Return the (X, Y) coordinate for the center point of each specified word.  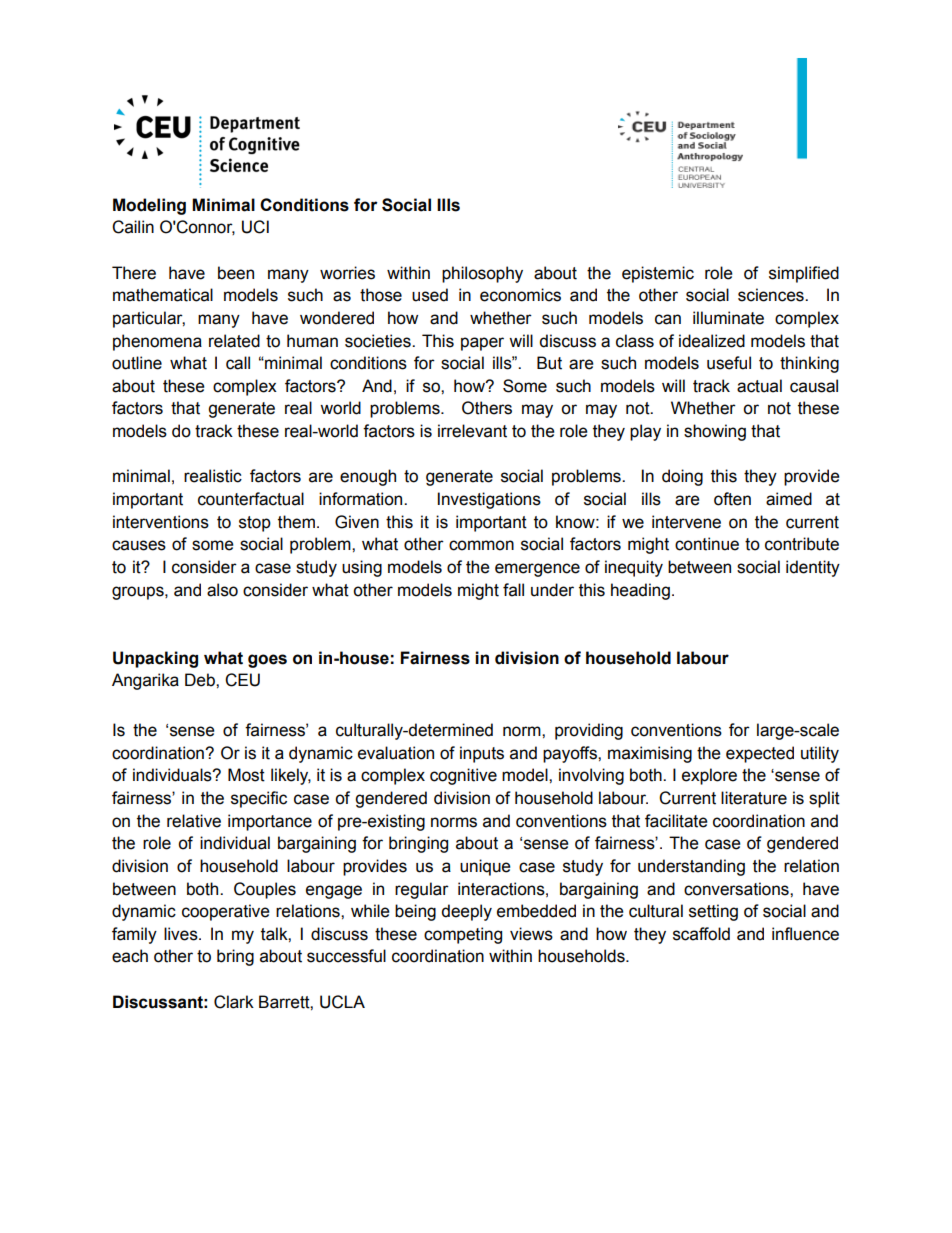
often (732, 499)
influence (805, 934)
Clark (234, 1002)
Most (246, 775)
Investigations (489, 500)
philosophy (482, 274)
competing (463, 935)
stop (255, 524)
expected (760, 754)
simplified (804, 274)
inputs (482, 754)
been (236, 273)
